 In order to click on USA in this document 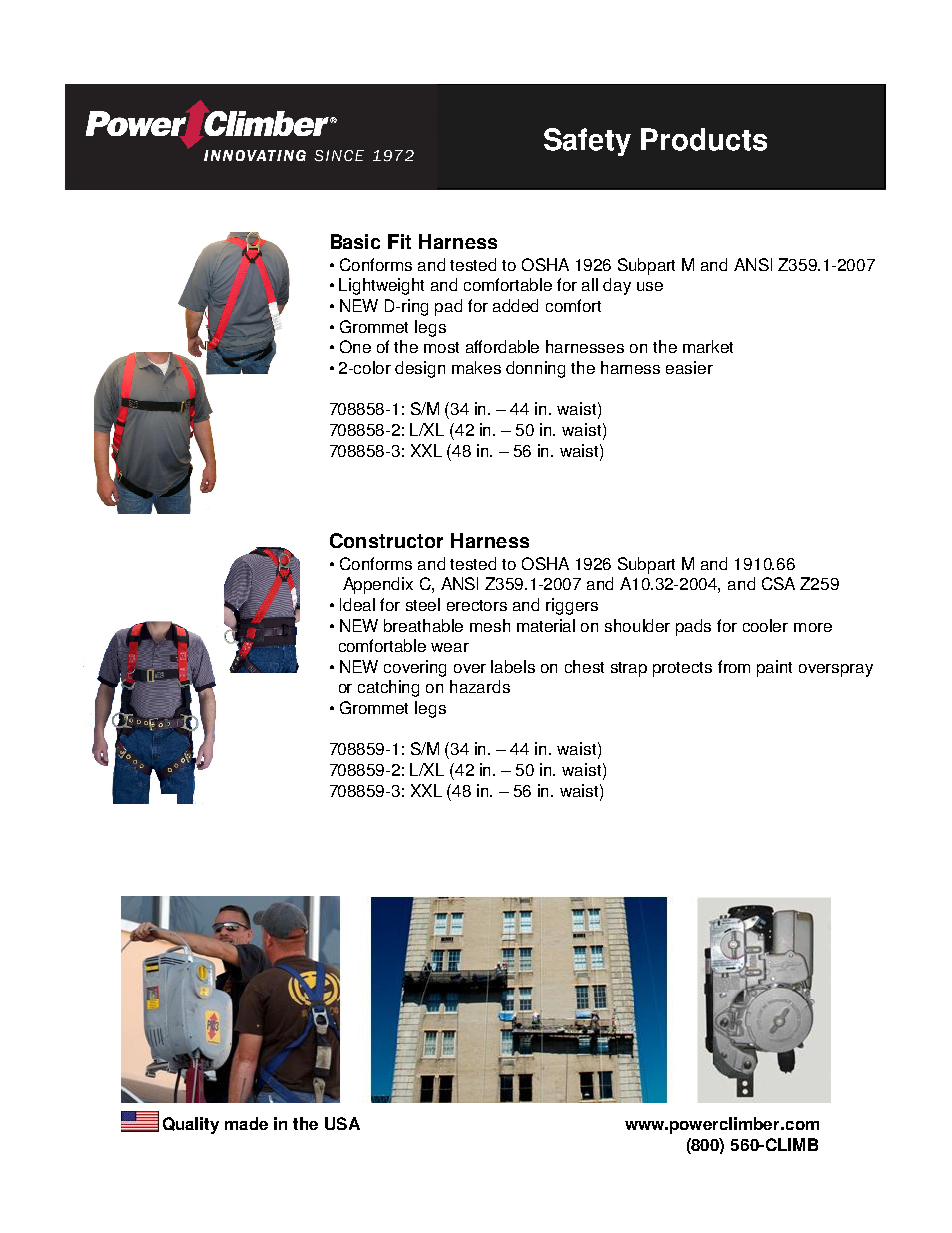, I will do `click(342, 1123)`.
